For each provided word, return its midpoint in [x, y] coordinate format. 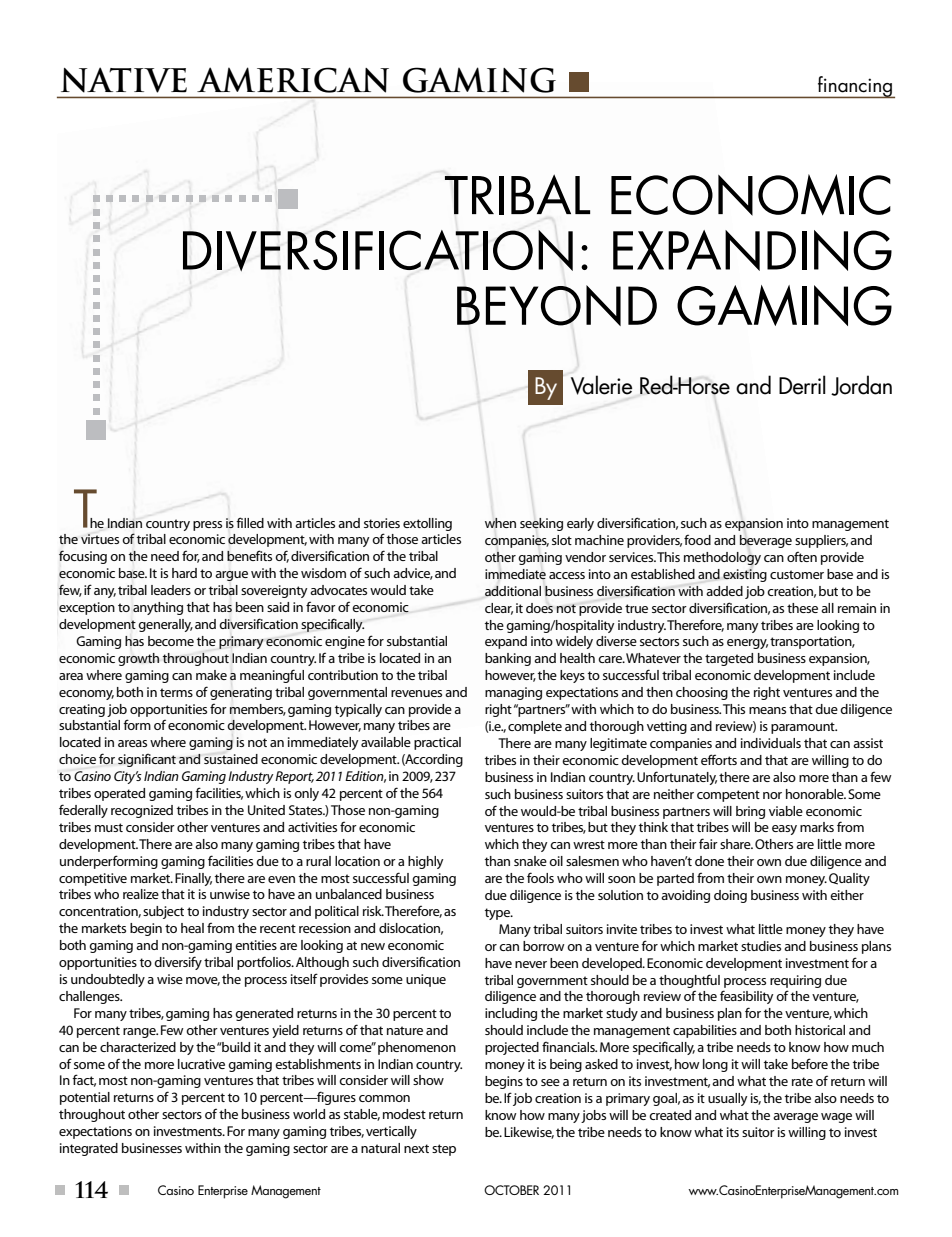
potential [85, 1098]
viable [786, 811]
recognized [142, 811]
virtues [100, 539]
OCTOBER [511, 1190]
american [293, 80]
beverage [766, 541]
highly [425, 862]
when [500, 523]
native [124, 80]
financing [855, 87]
